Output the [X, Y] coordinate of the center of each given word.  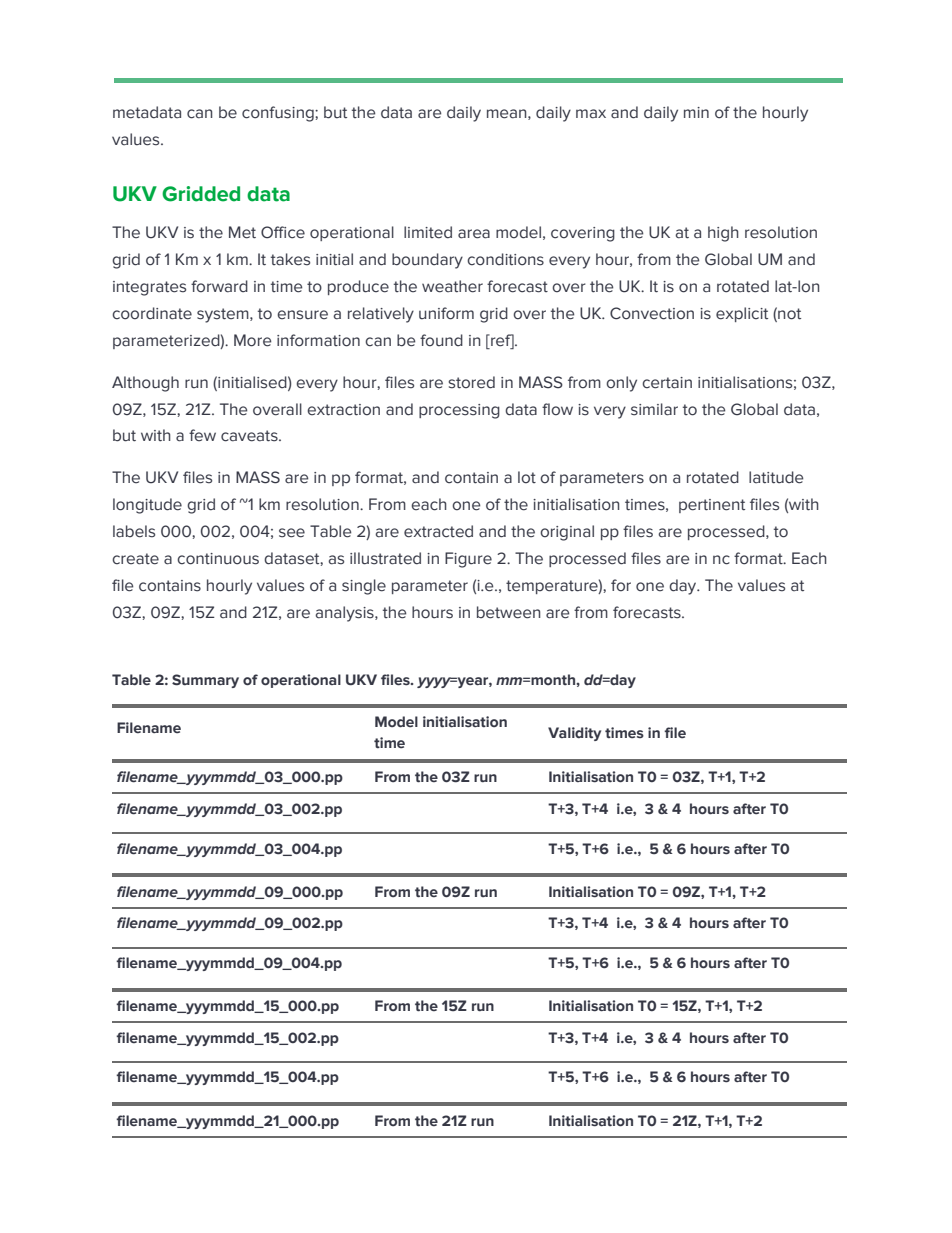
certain [667, 383]
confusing [279, 114]
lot [527, 477]
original [567, 533]
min [696, 112]
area [474, 234]
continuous [218, 559]
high [723, 234]
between [509, 612]
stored [471, 382]
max [591, 114]
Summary [205, 681]
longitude [147, 506]
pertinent [712, 506]
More [252, 340]
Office [283, 232]
